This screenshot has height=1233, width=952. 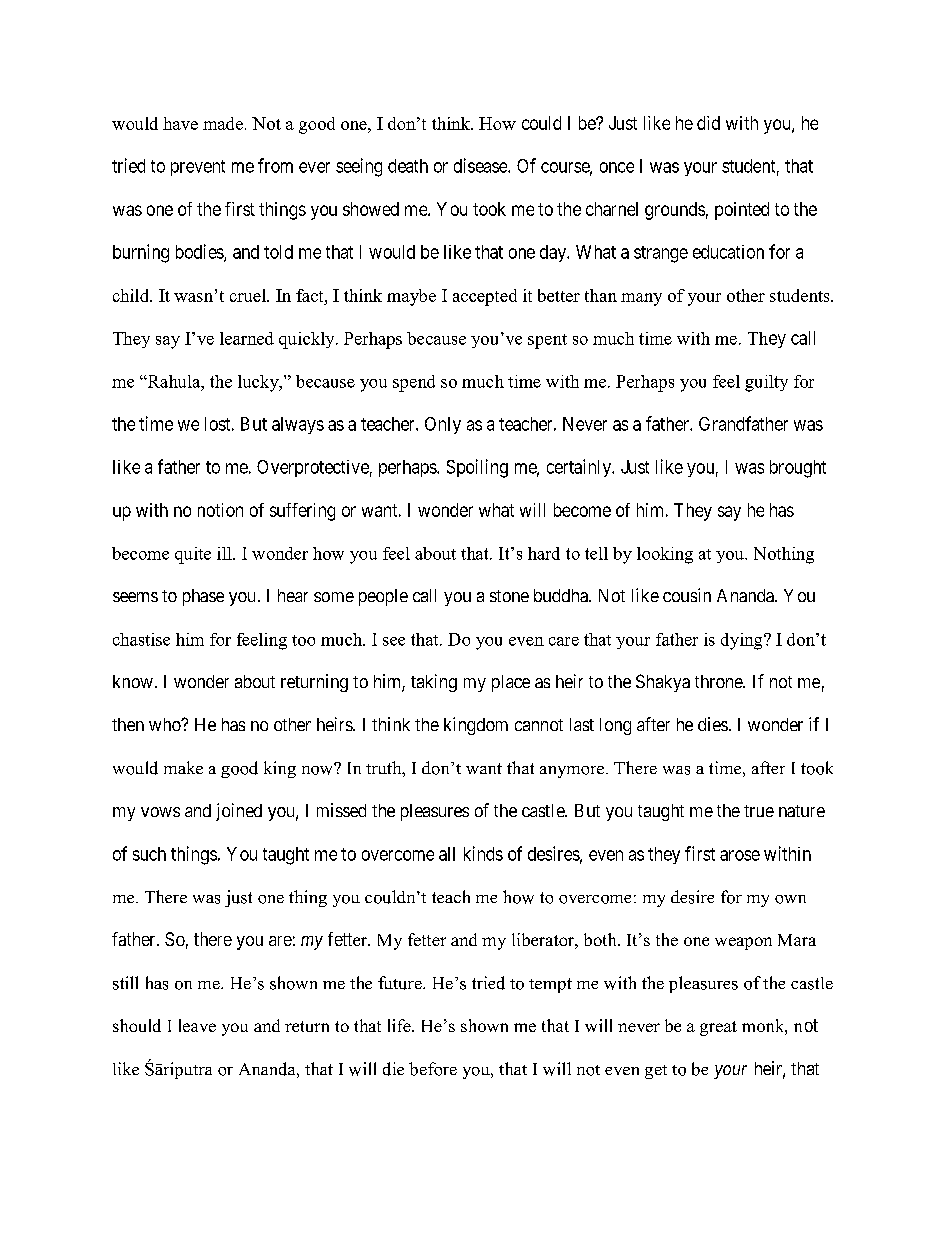 I want to click on made, so click(x=223, y=123).
